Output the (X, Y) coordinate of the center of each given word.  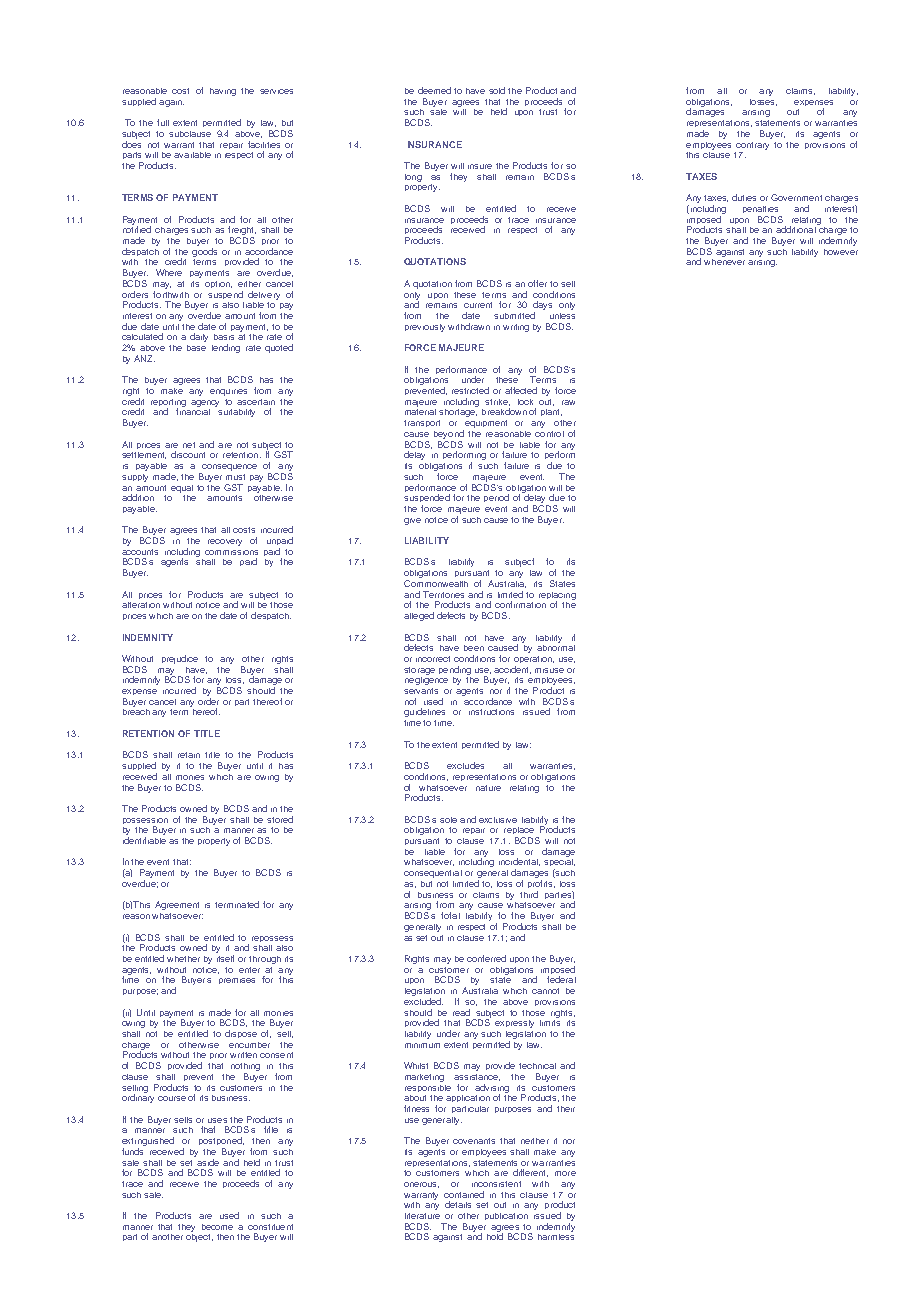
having (223, 92)
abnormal (556, 646)
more (565, 1173)
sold (497, 90)
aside (207, 1161)
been (474, 648)
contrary (752, 146)
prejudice (180, 659)
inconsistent (496, 1184)
